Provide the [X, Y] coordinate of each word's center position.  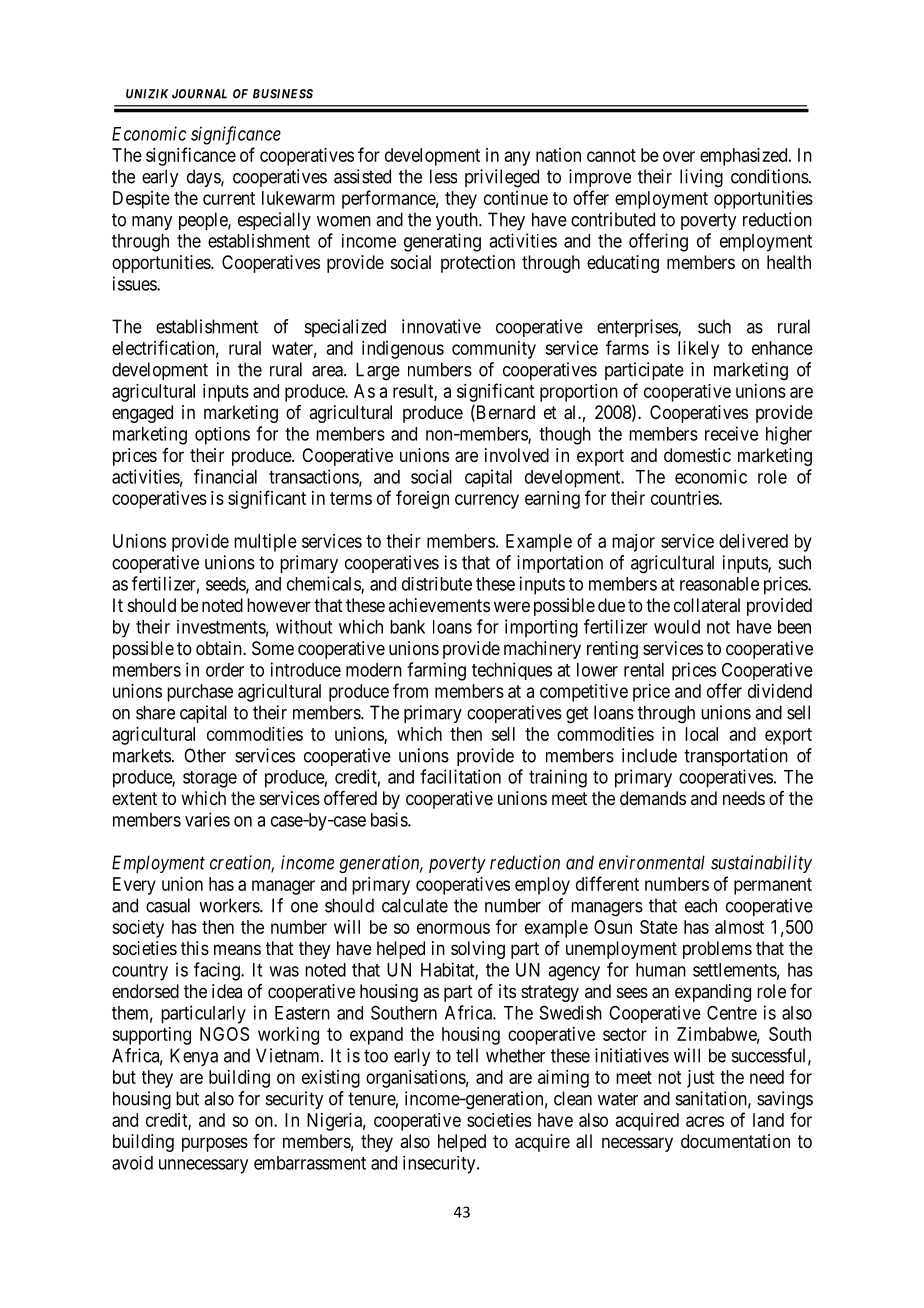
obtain [220, 648]
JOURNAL [199, 94]
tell [467, 1055]
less [443, 176]
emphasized [745, 157]
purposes [215, 1144]
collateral [707, 605]
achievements [439, 605]
